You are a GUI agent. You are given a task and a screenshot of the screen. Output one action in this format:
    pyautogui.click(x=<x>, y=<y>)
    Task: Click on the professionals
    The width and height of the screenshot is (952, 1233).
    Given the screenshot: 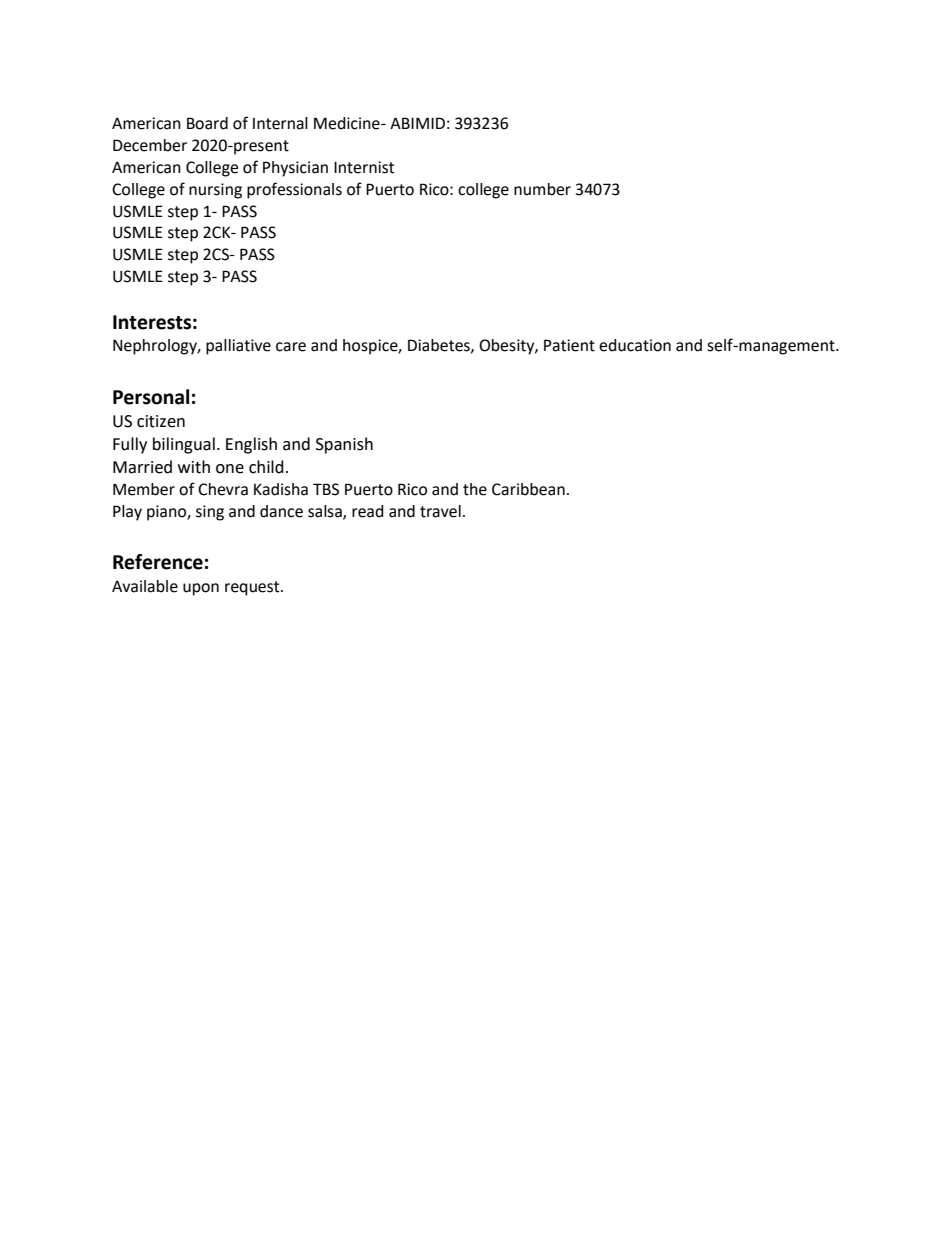 What is the action you would take?
    pyautogui.click(x=294, y=190)
